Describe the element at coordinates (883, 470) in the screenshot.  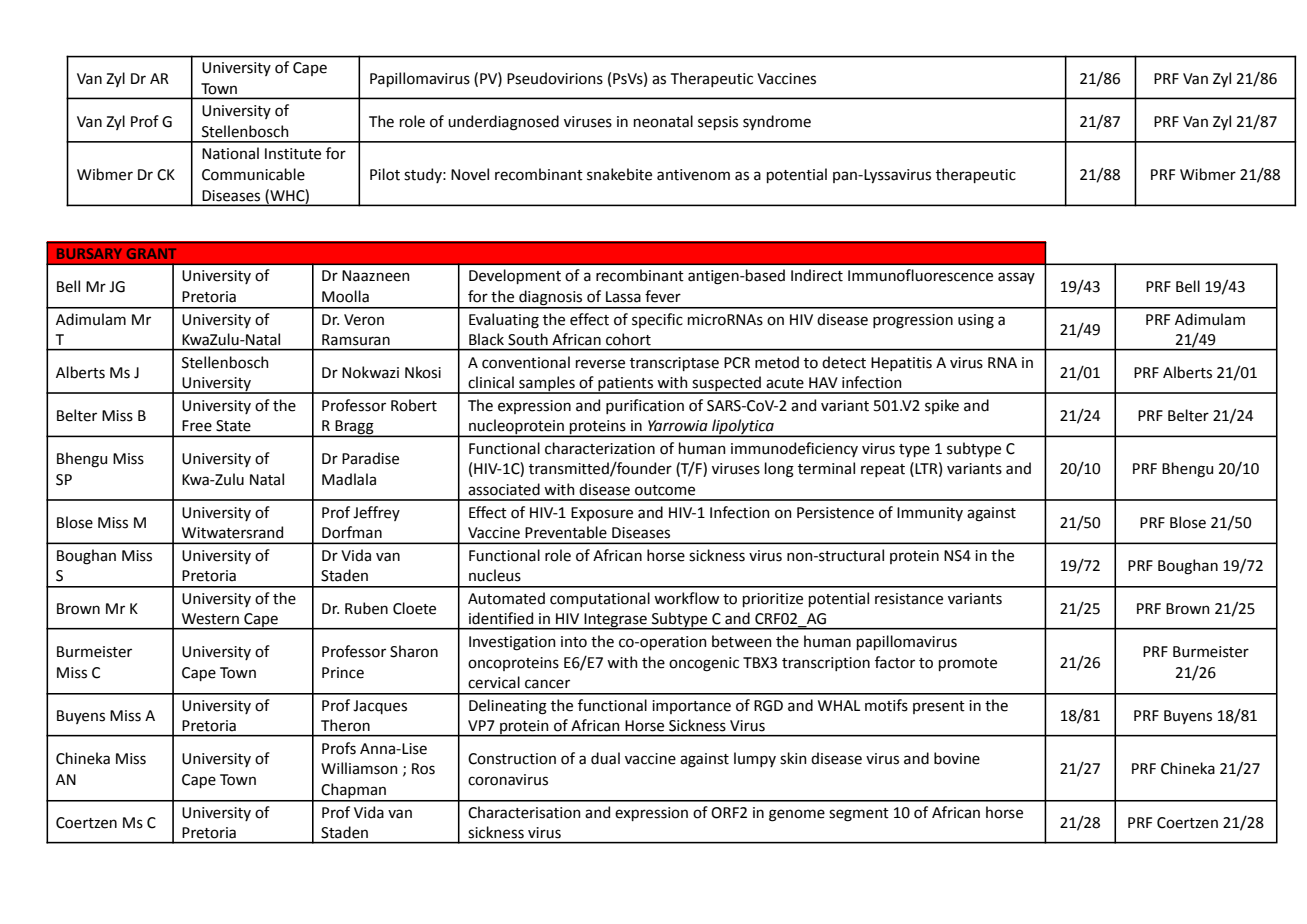
I see `repeat` at that location.
